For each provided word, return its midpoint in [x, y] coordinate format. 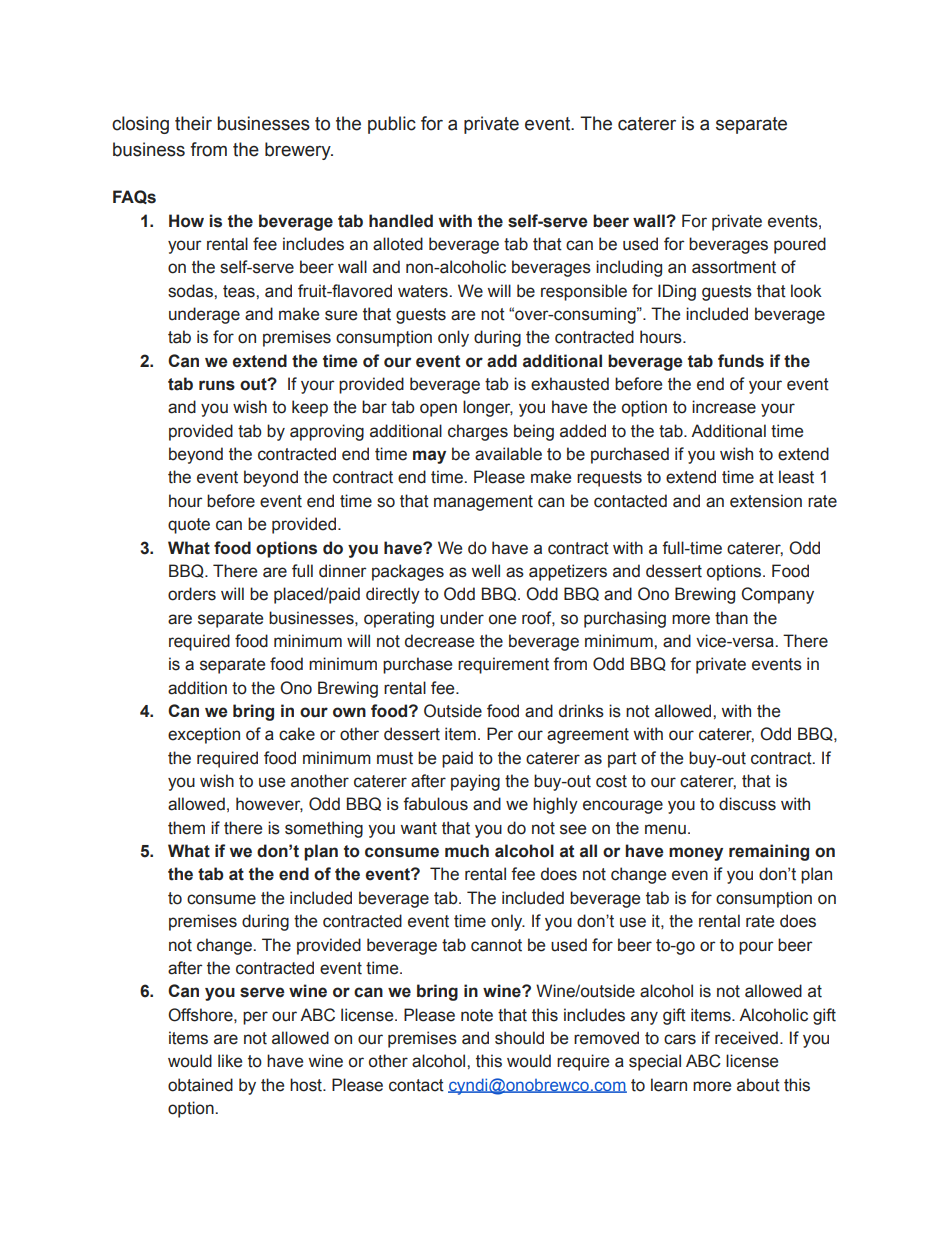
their [193, 123]
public [392, 125]
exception [204, 735]
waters [424, 291]
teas [240, 291]
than [731, 618]
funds [741, 361]
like [230, 1061]
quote [189, 526]
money [696, 854]
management [483, 503]
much [467, 851]
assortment [734, 267]
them [186, 828]
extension [766, 501]
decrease [439, 641]
